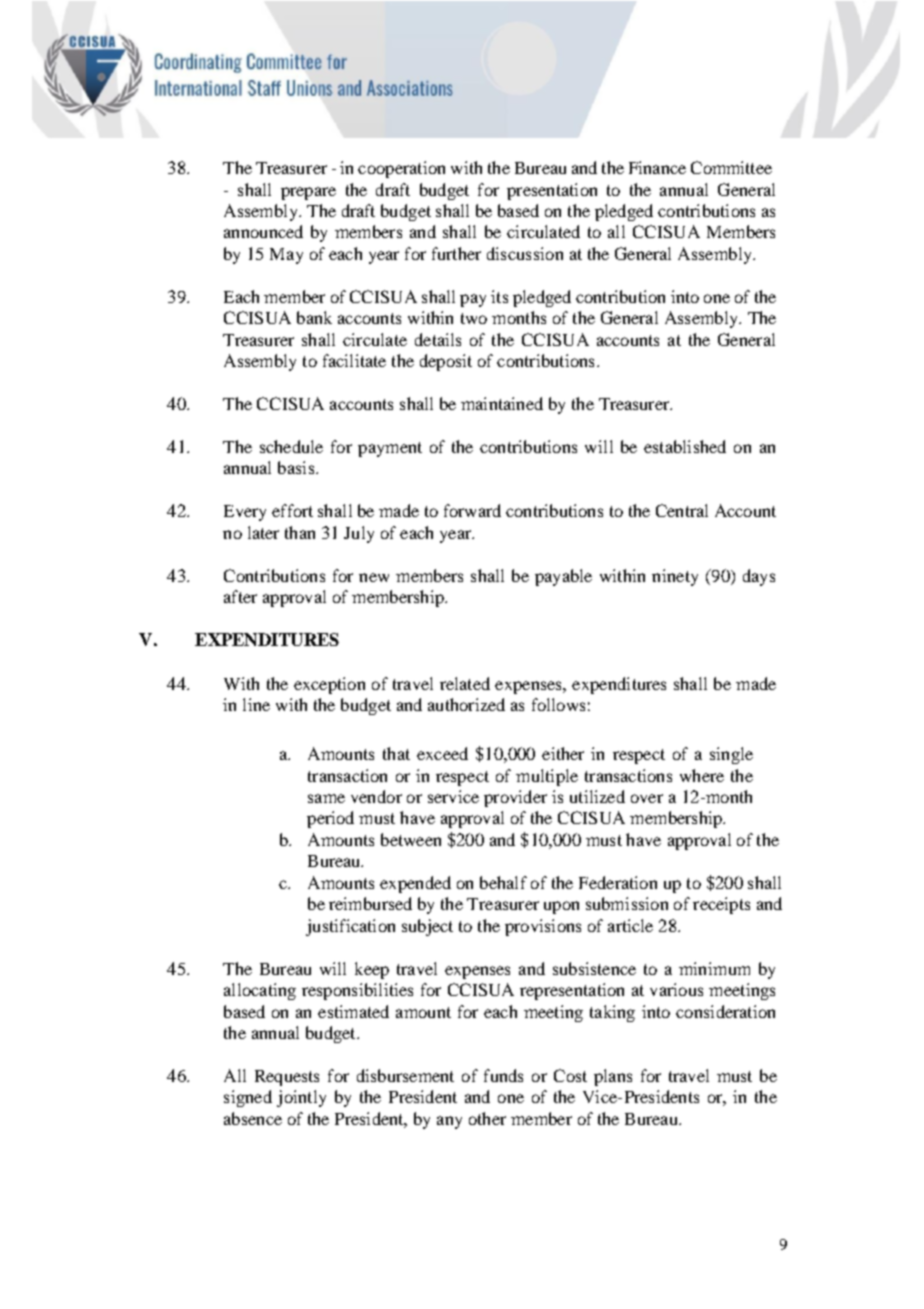  What do you see at coordinates (731, 755) in the screenshot?
I see `single` at bounding box center [731, 755].
